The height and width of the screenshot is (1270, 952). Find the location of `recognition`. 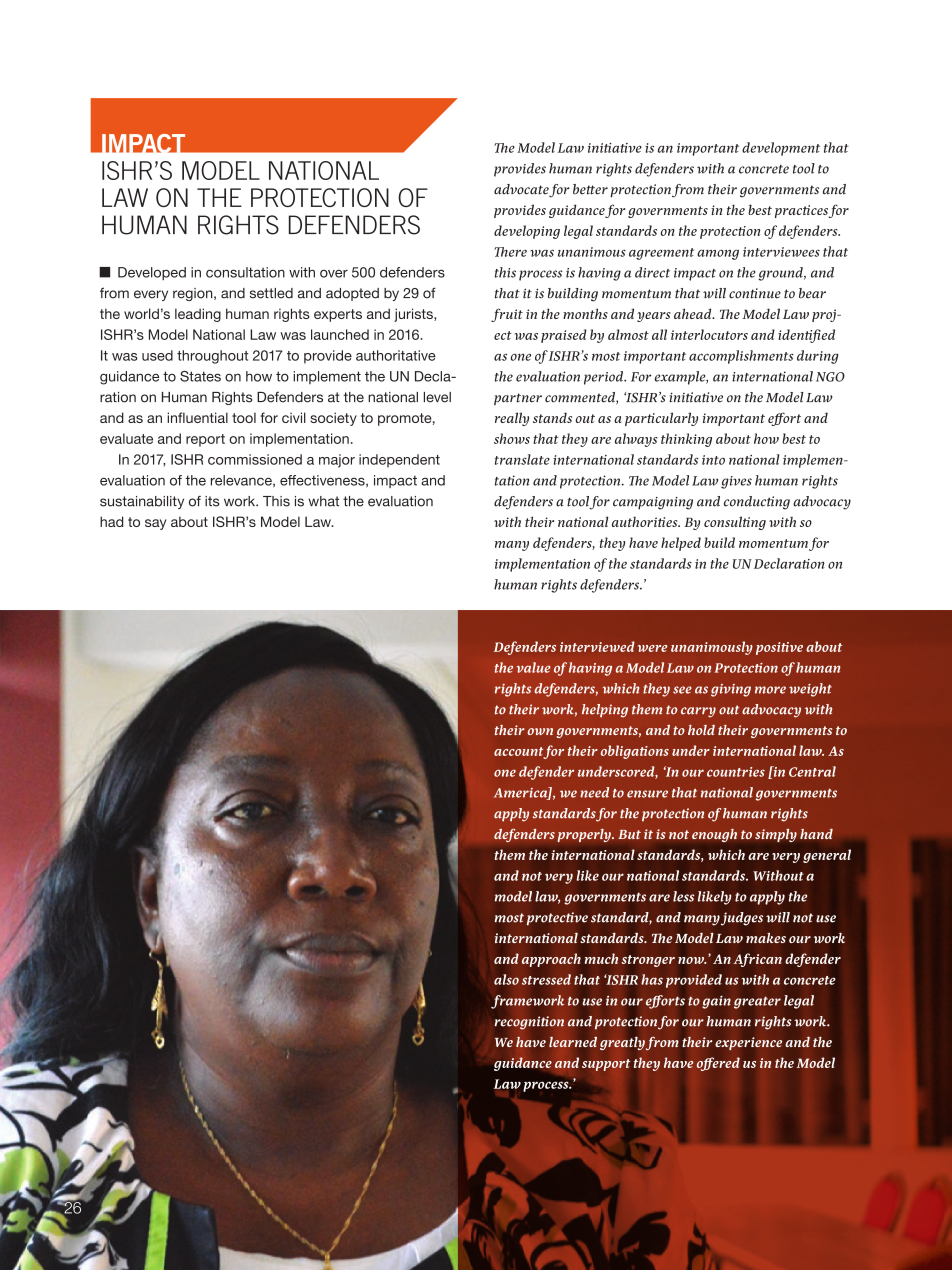

recognition is located at coordinates (529, 1023).
